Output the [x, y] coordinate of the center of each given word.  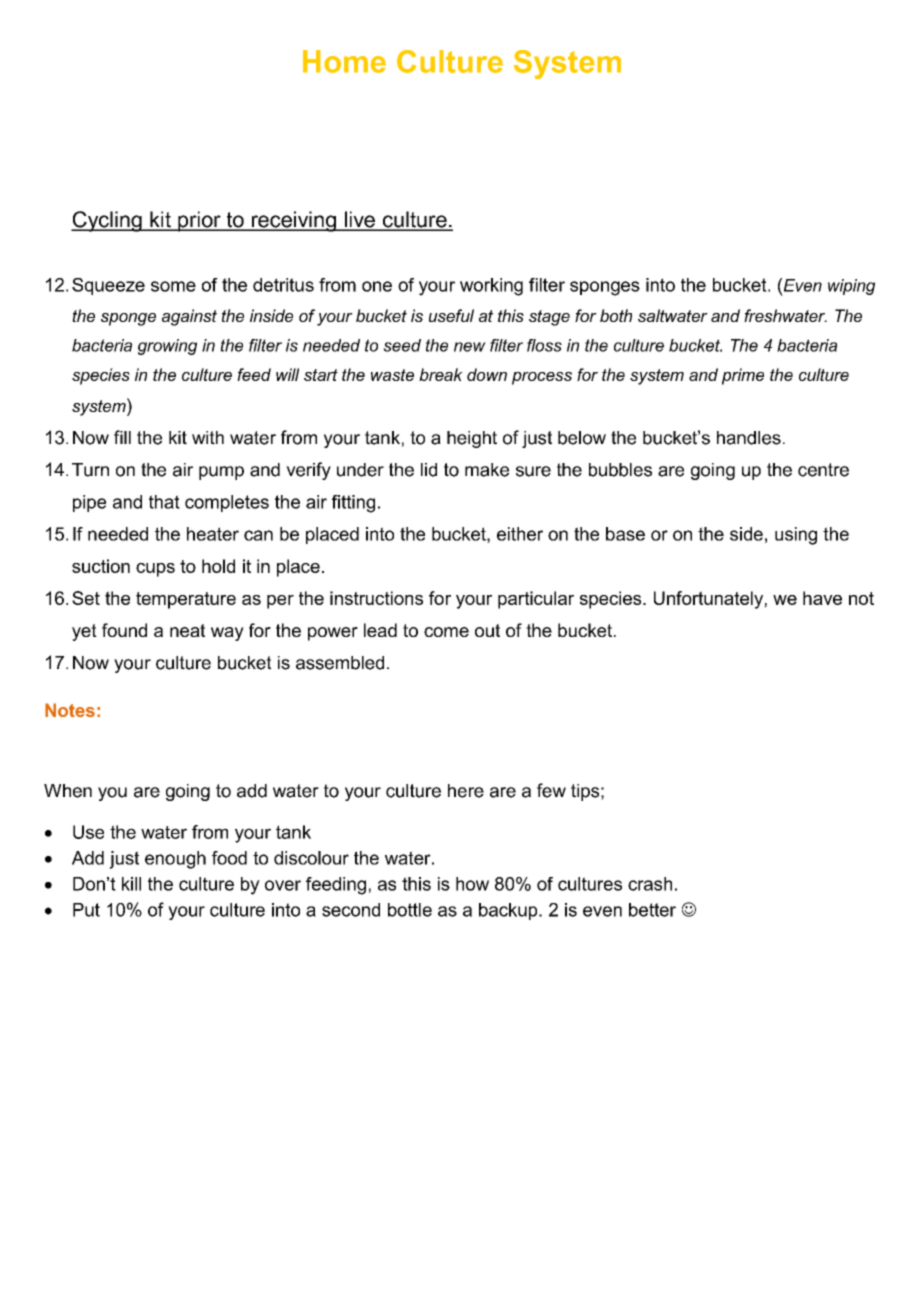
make [487, 470]
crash [650, 884]
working [491, 287]
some [173, 286]
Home [344, 61]
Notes [70, 710]
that [164, 502]
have [822, 598]
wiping [851, 287]
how [472, 884]
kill [131, 884]
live [359, 220]
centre [823, 470]
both [616, 315]
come [446, 632]
